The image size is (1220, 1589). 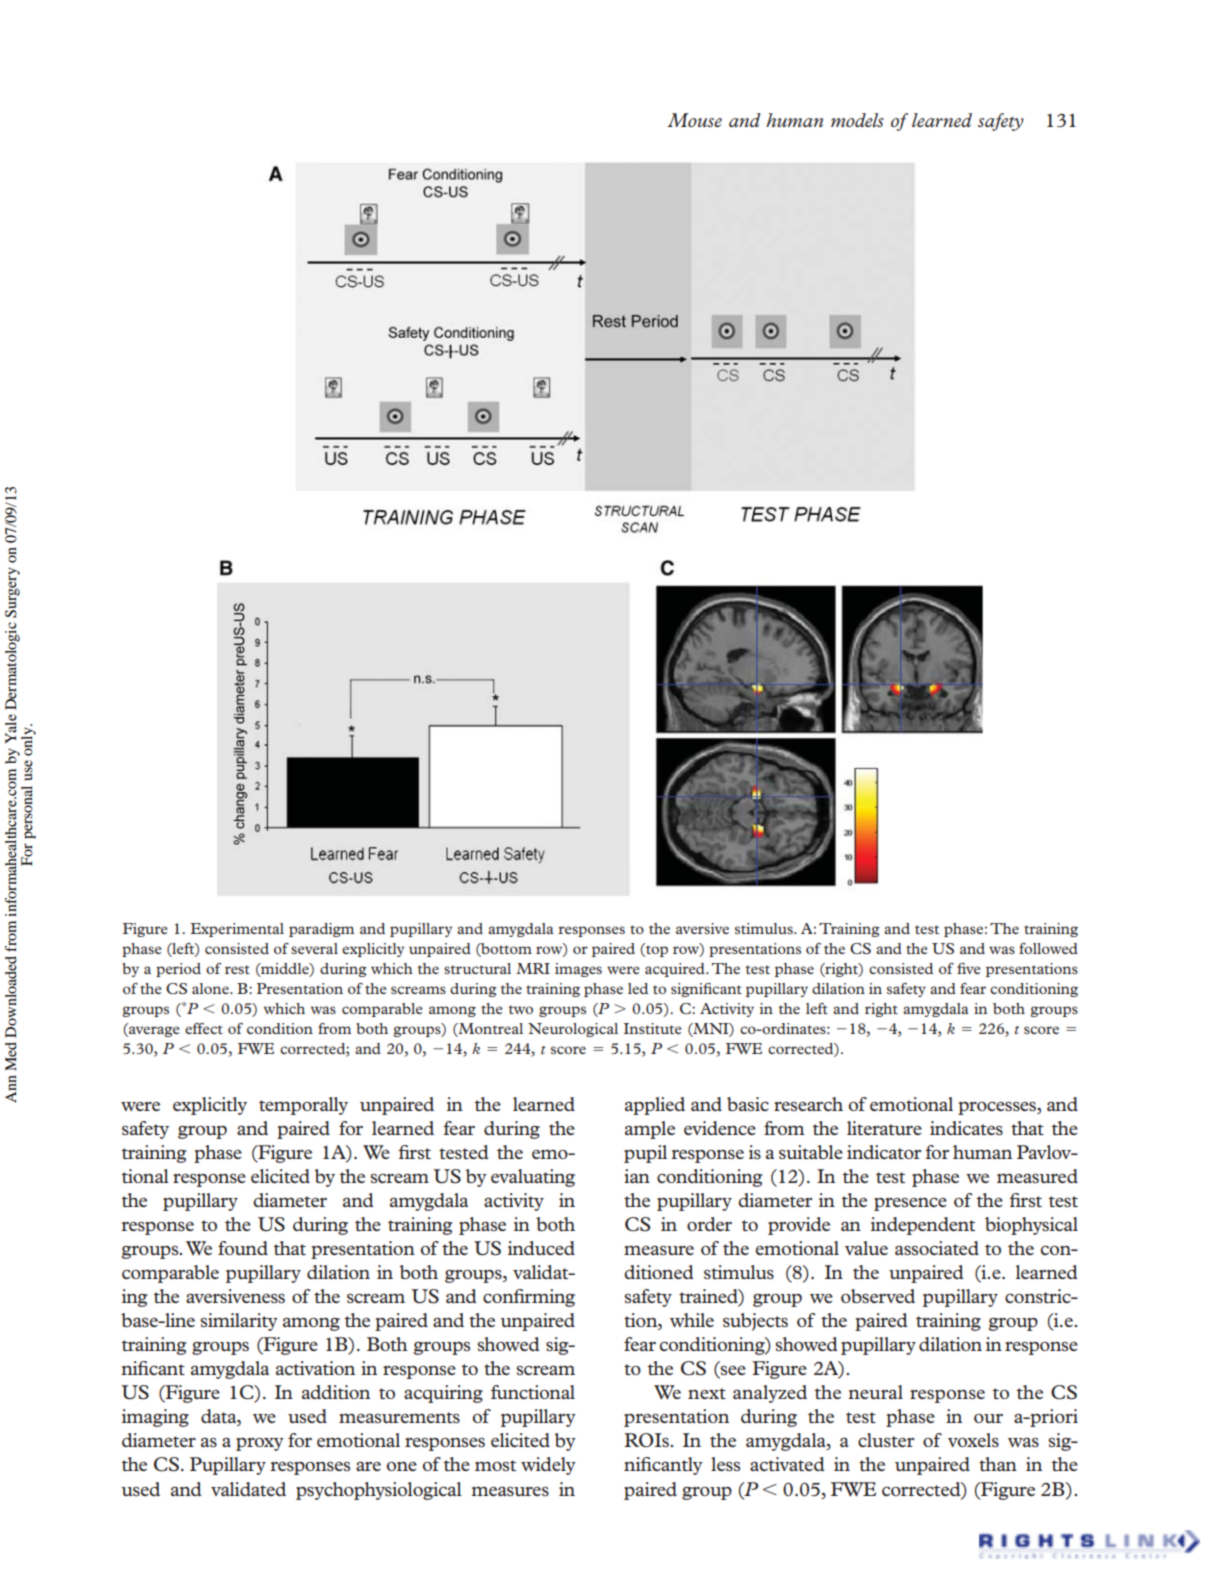 I want to click on models, so click(x=857, y=120).
